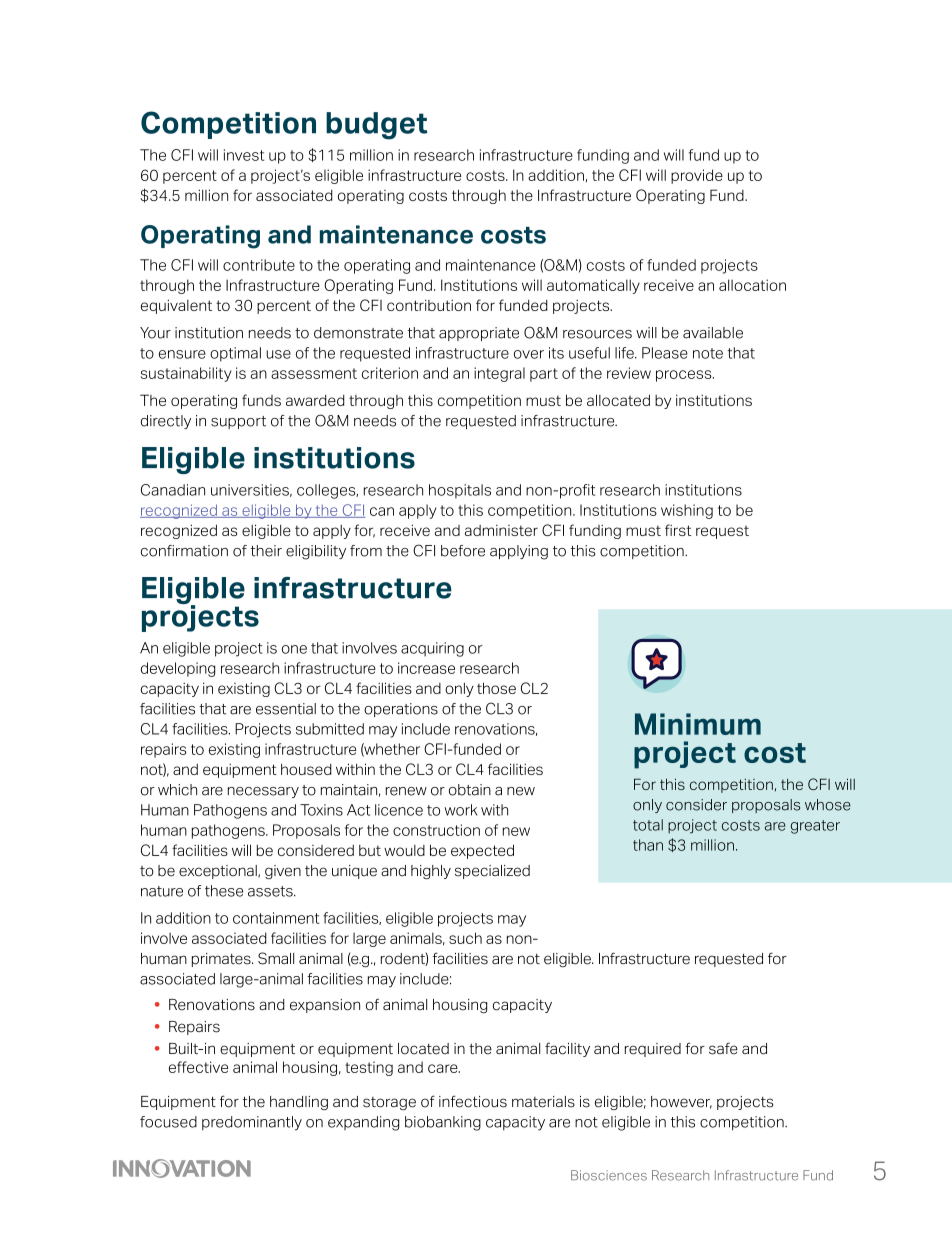 This screenshot has height=1233, width=952. I want to click on provide, so click(697, 176).
